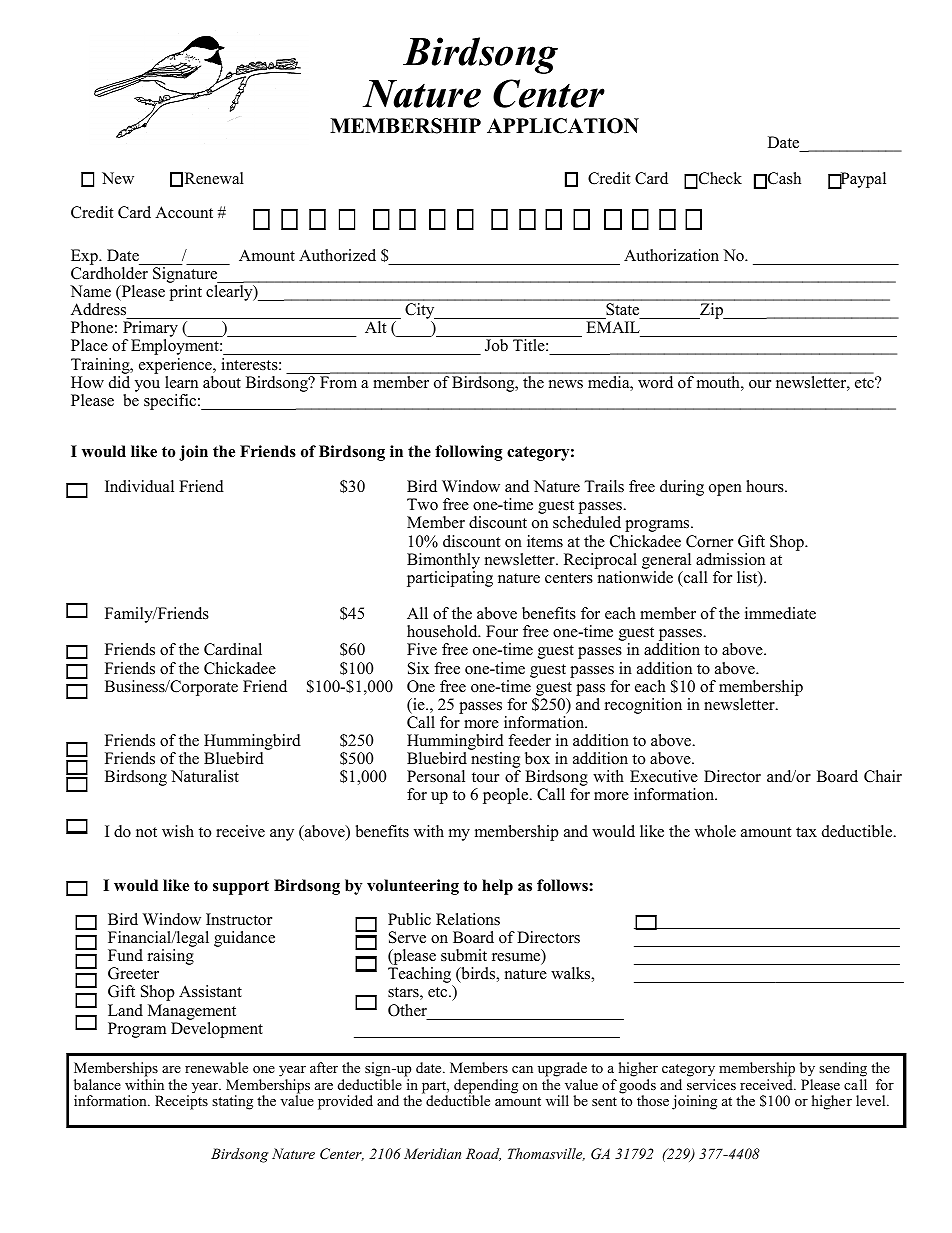 The height and width of the page is (1233, 952). Describe the element at coordinates (181, 1101) in the page. I see `Receipts` at that location.
